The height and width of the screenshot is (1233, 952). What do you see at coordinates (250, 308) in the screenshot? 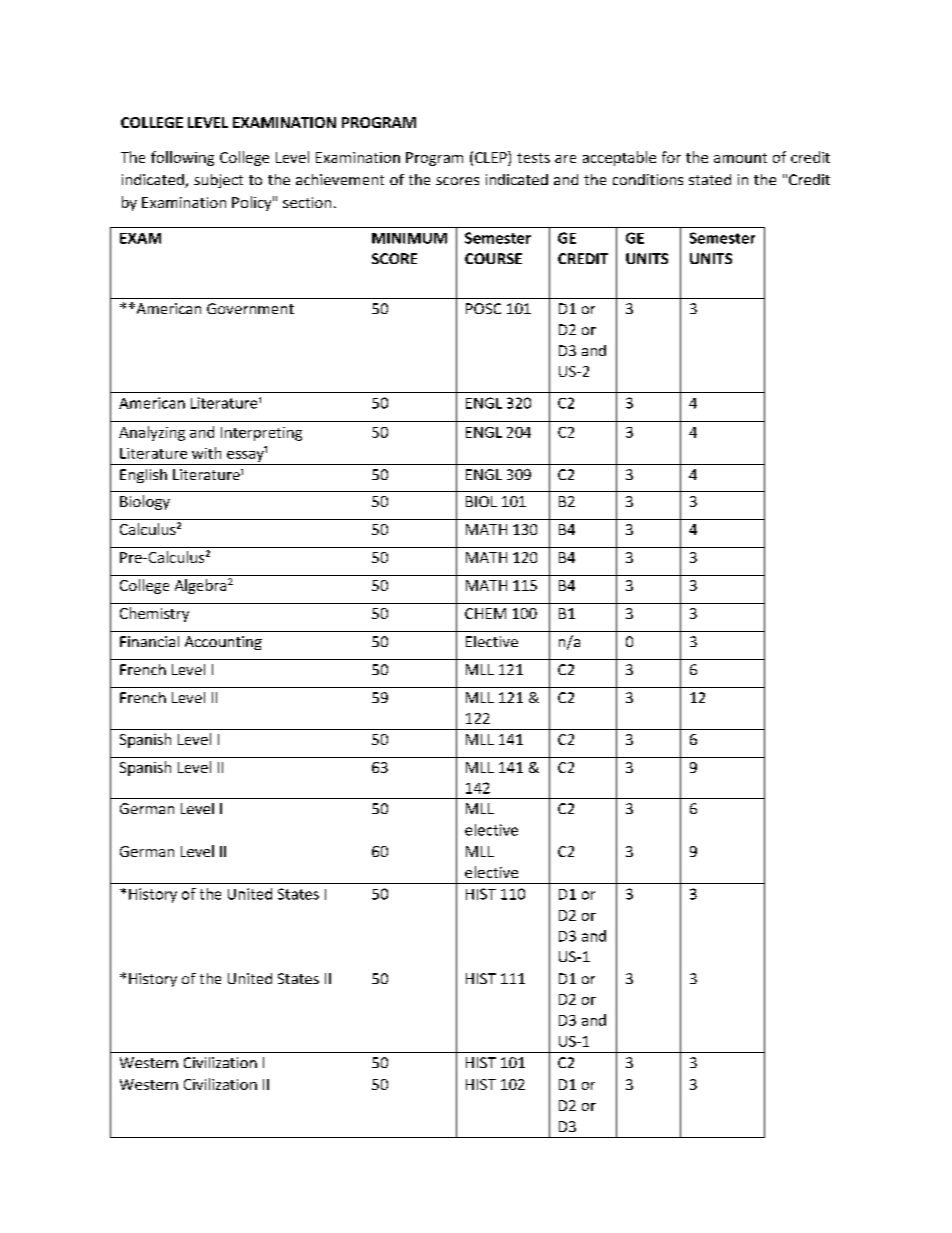
I see `Government` at bounding box center [250, 308].
